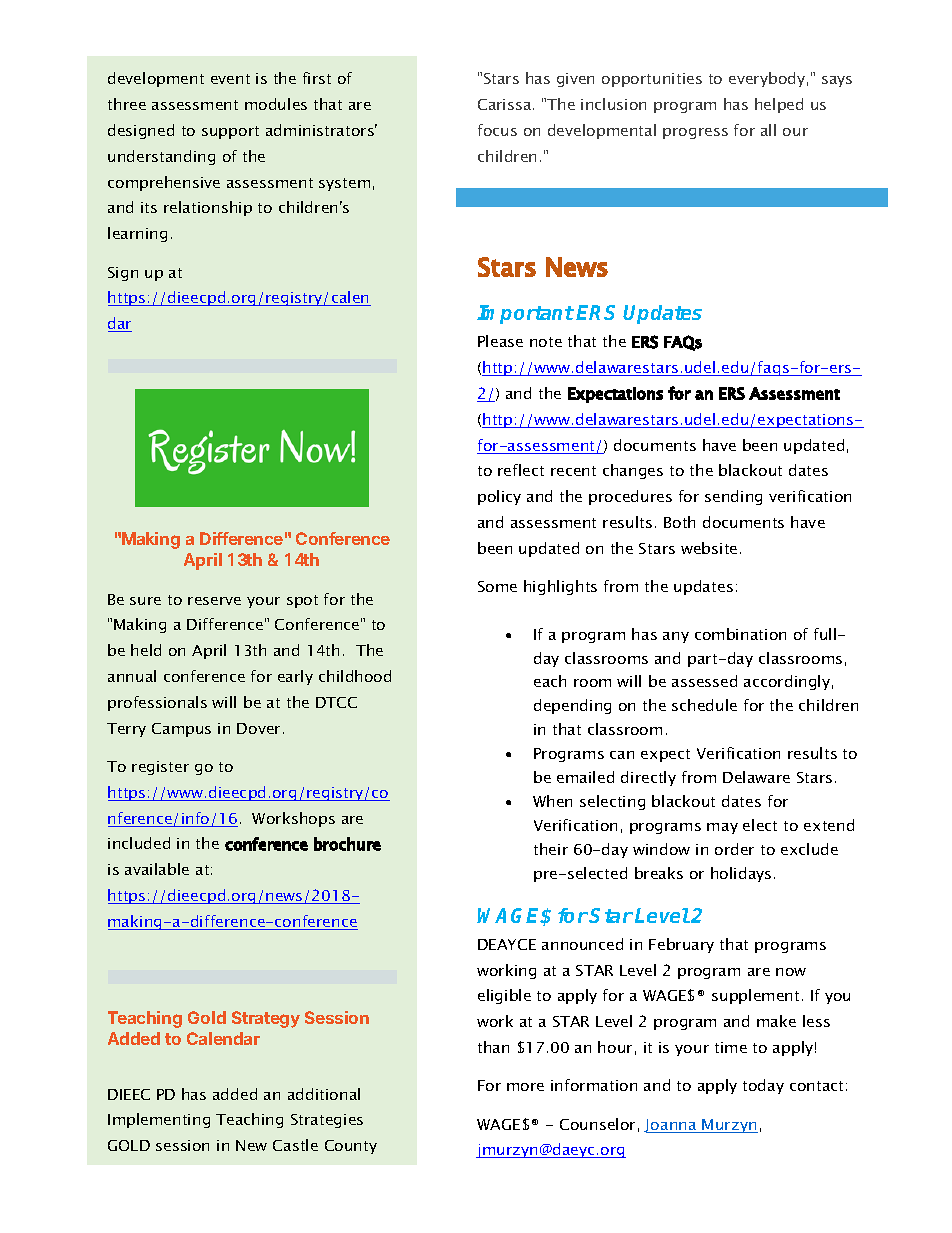  I want to click on helped, so click(779, 105).
